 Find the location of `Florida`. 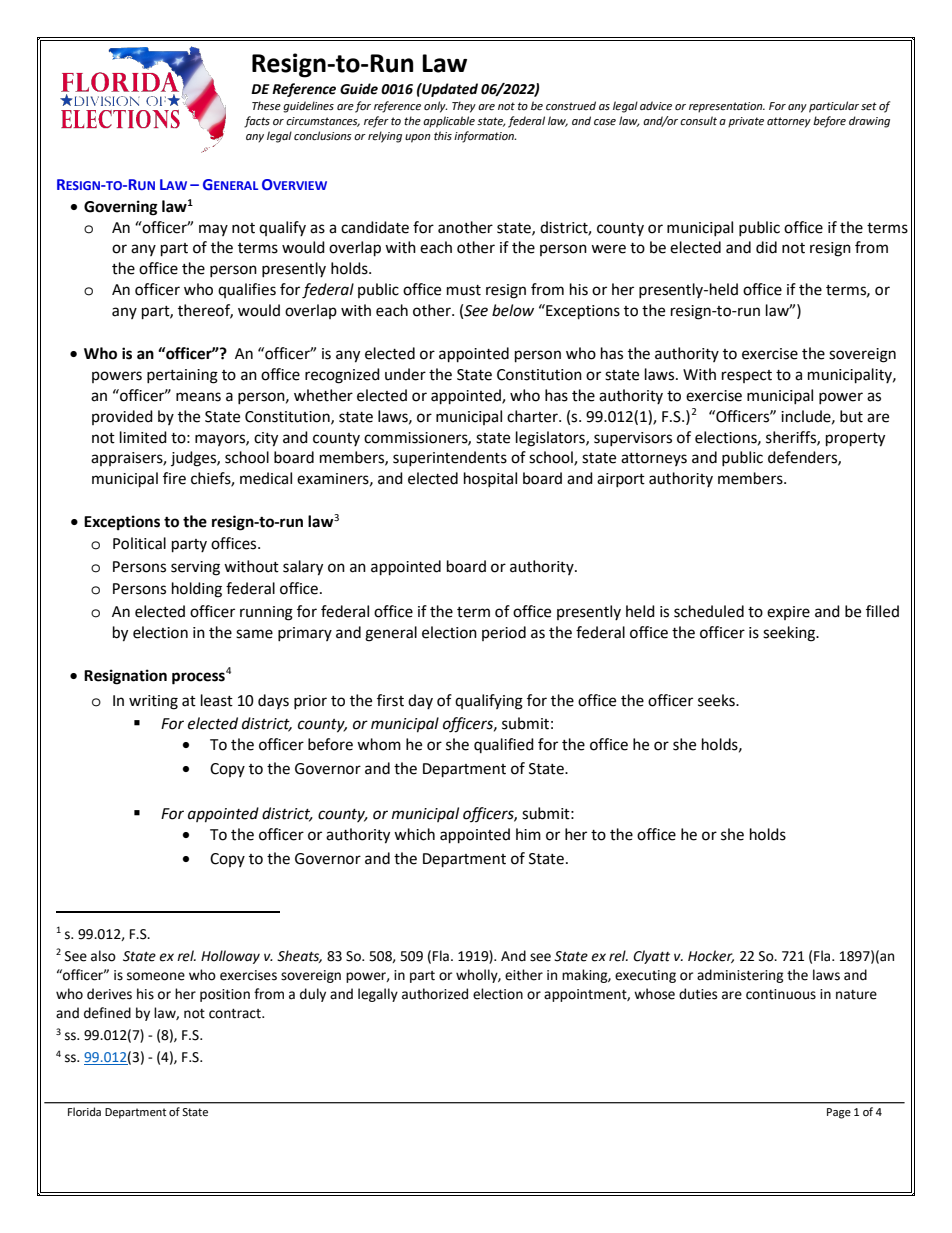

Florida is located at coordinates (84, 1111).
